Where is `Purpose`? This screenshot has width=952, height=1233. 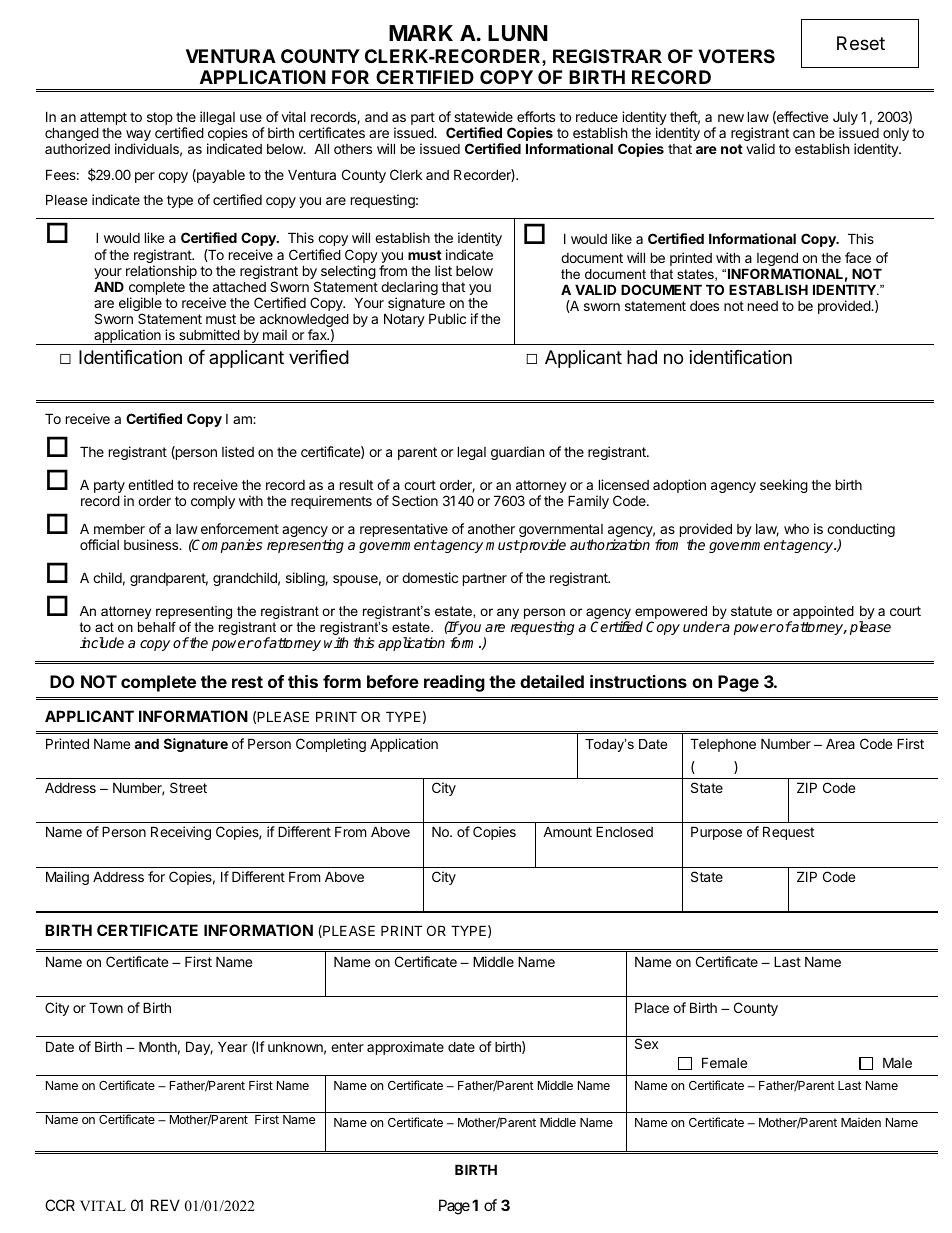 Purpose is located at coordinates (716, 833).
